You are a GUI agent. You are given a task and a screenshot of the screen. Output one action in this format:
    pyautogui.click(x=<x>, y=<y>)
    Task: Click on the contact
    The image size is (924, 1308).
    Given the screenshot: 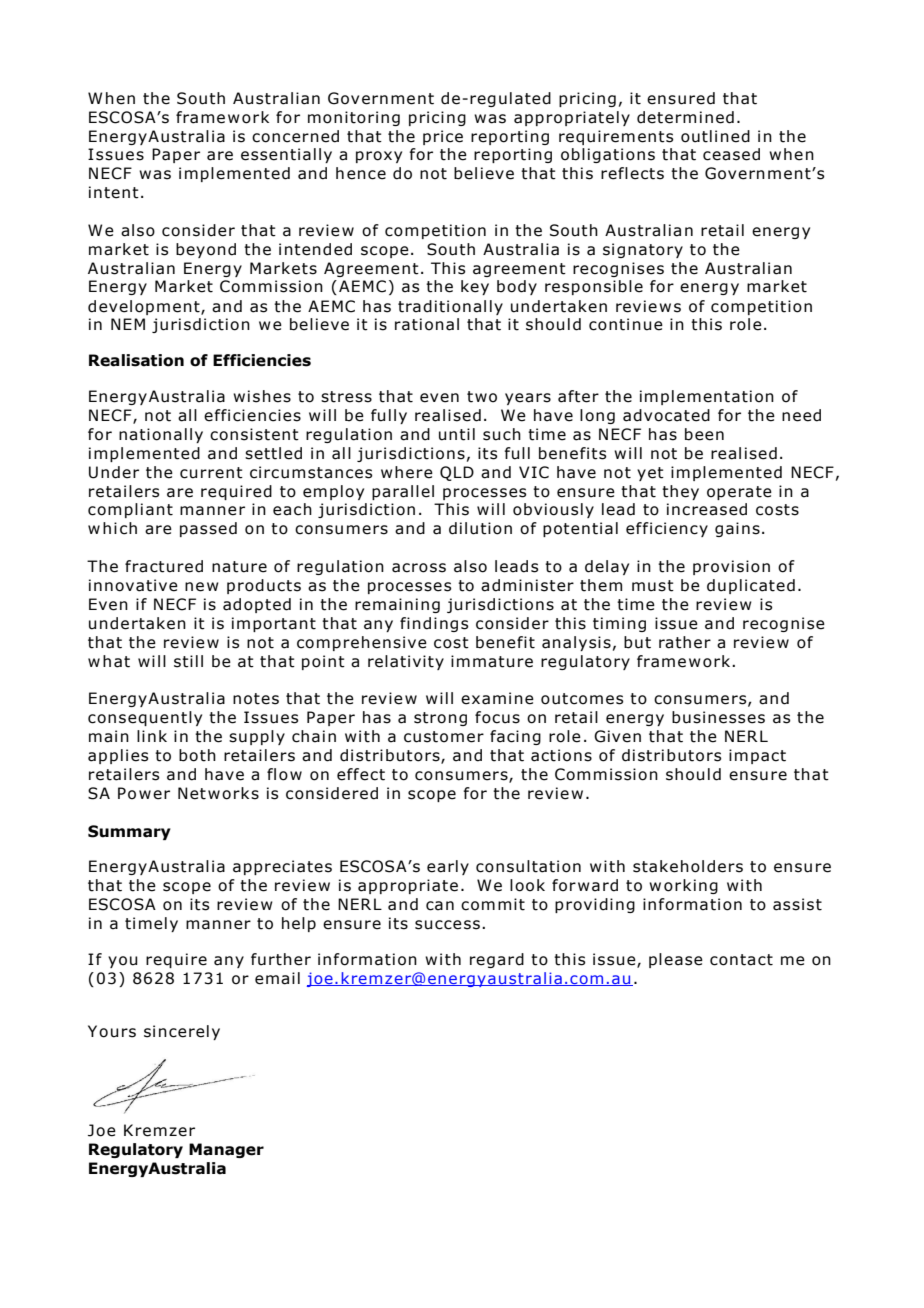 What is the action you would take?
    pyautogui.click(x=741, y=960)
